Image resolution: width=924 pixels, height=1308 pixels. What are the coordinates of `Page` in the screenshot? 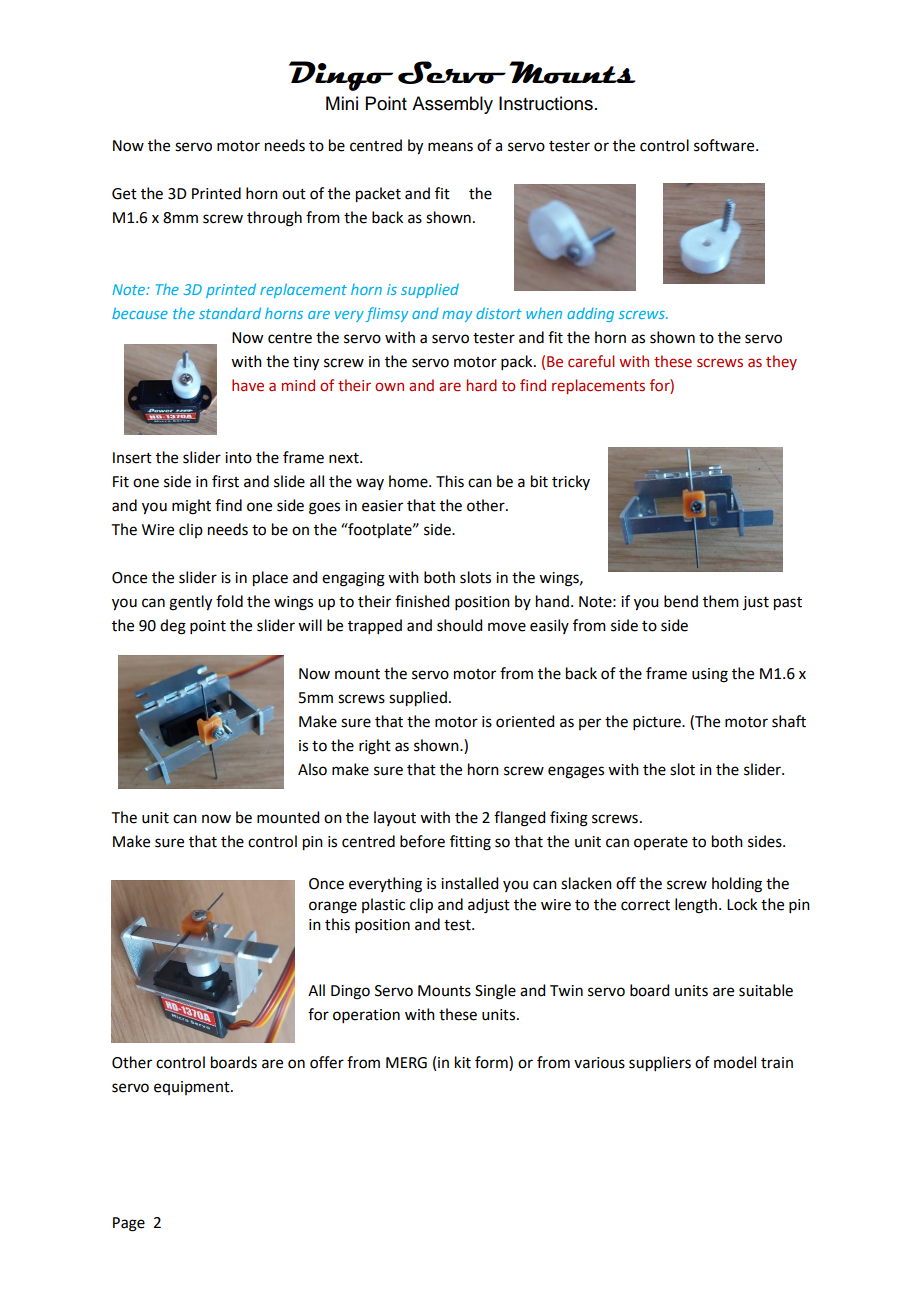 It's located at (129, 1224).
